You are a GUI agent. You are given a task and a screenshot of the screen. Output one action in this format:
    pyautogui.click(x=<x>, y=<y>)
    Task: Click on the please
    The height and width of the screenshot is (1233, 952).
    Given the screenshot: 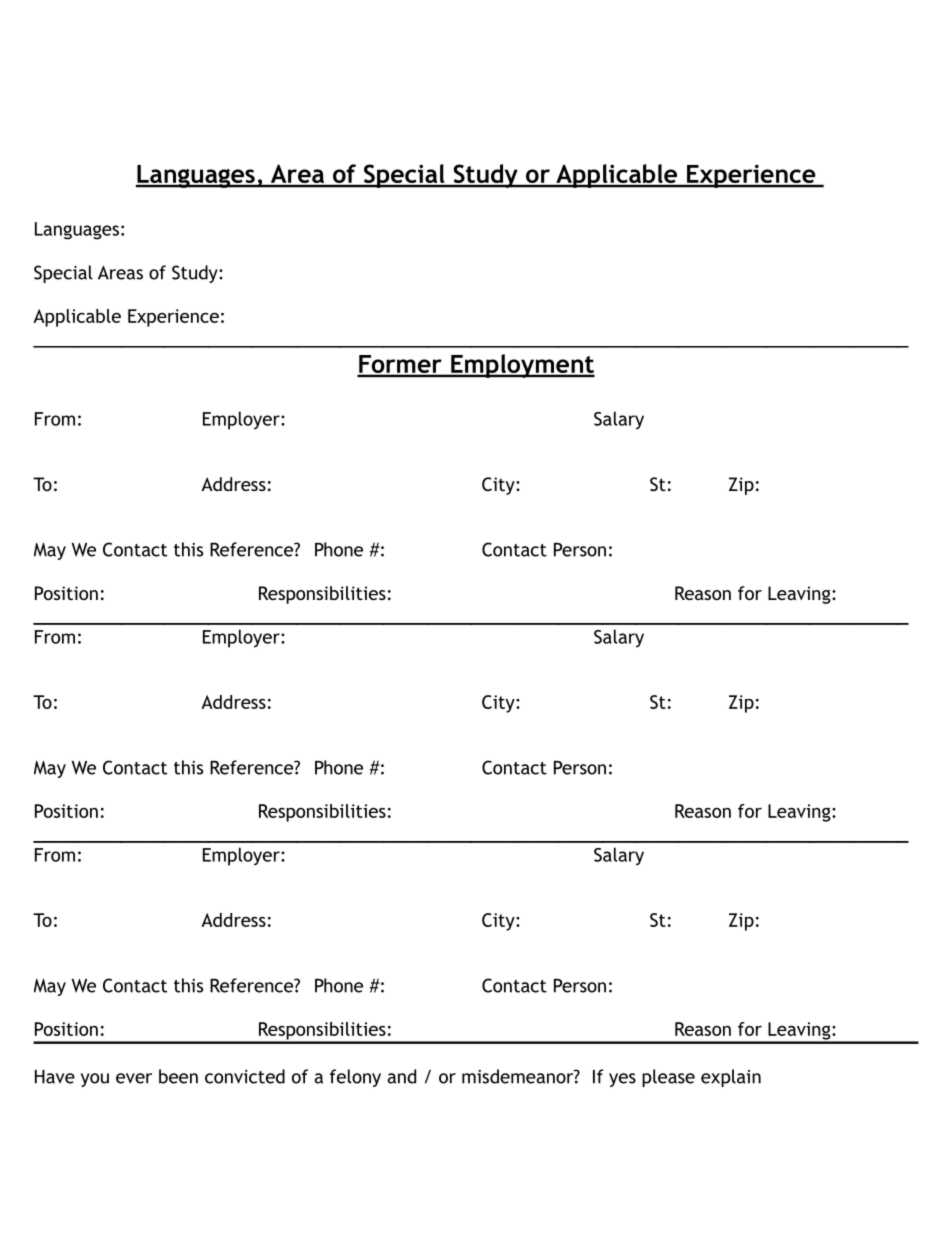 What is the action you would take?
    pyautogui.click(x=668, y=1078)
